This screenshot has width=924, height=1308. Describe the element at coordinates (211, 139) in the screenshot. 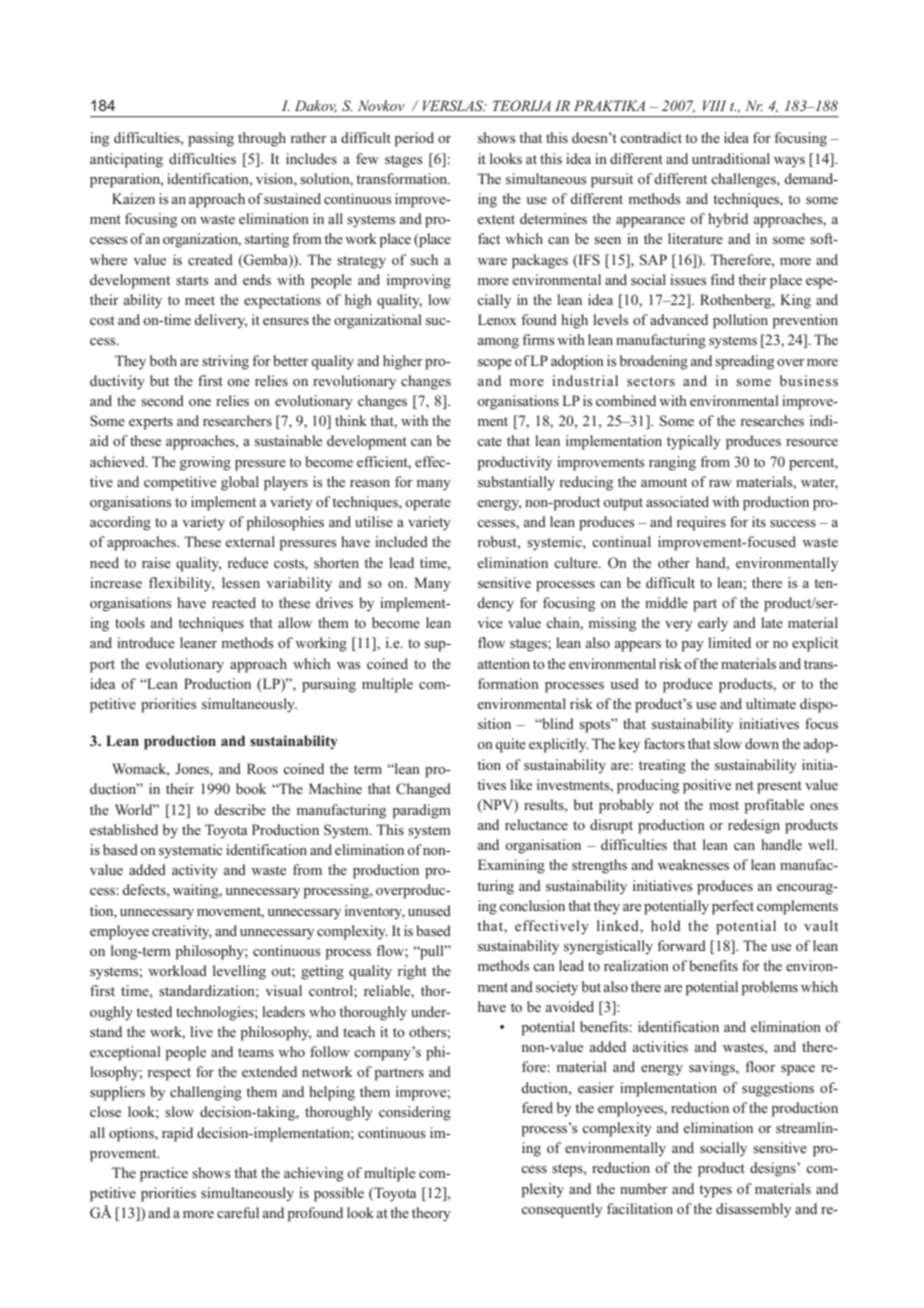

I see `passing` at that location.
